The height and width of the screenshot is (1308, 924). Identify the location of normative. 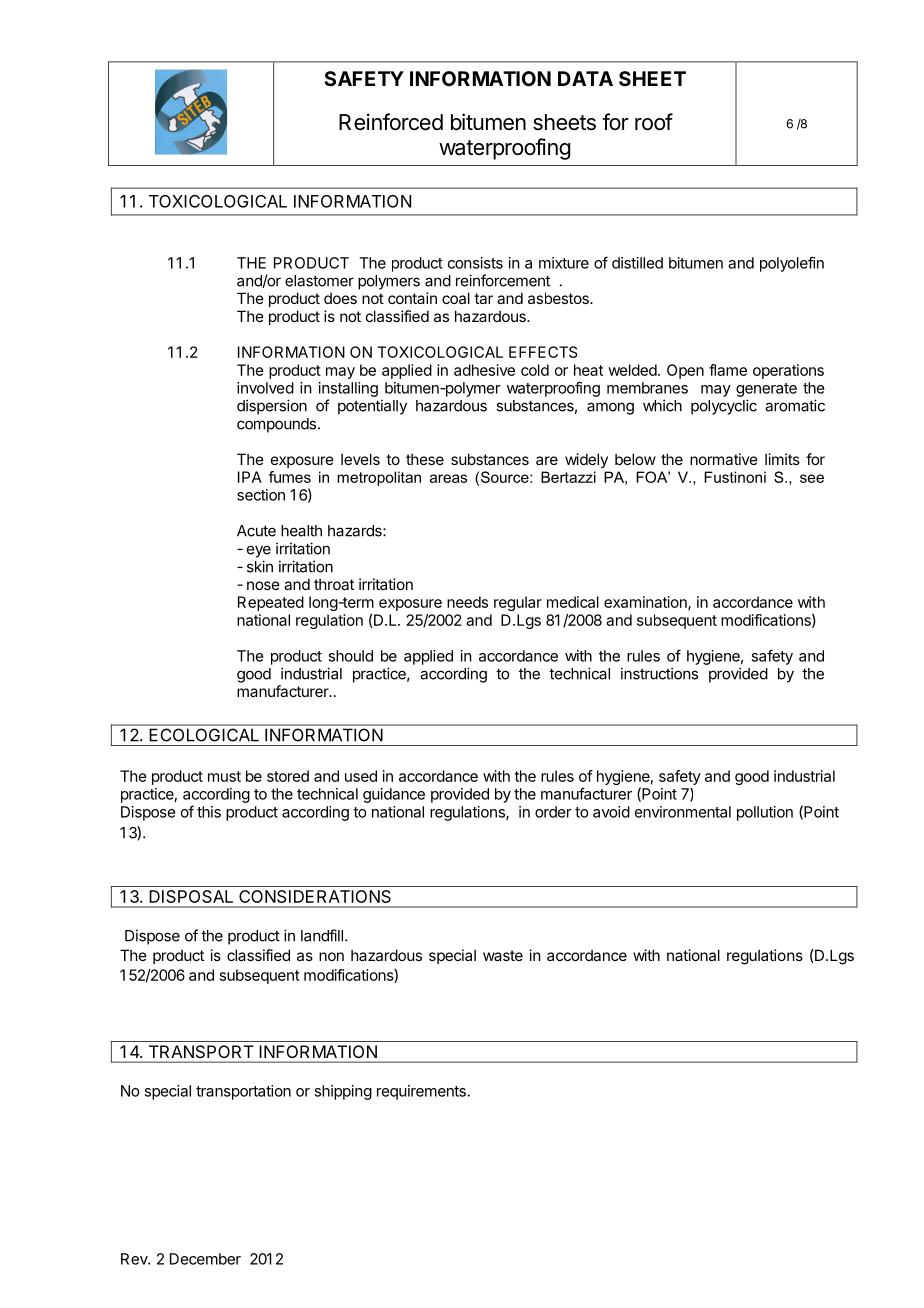
(724, 459).
